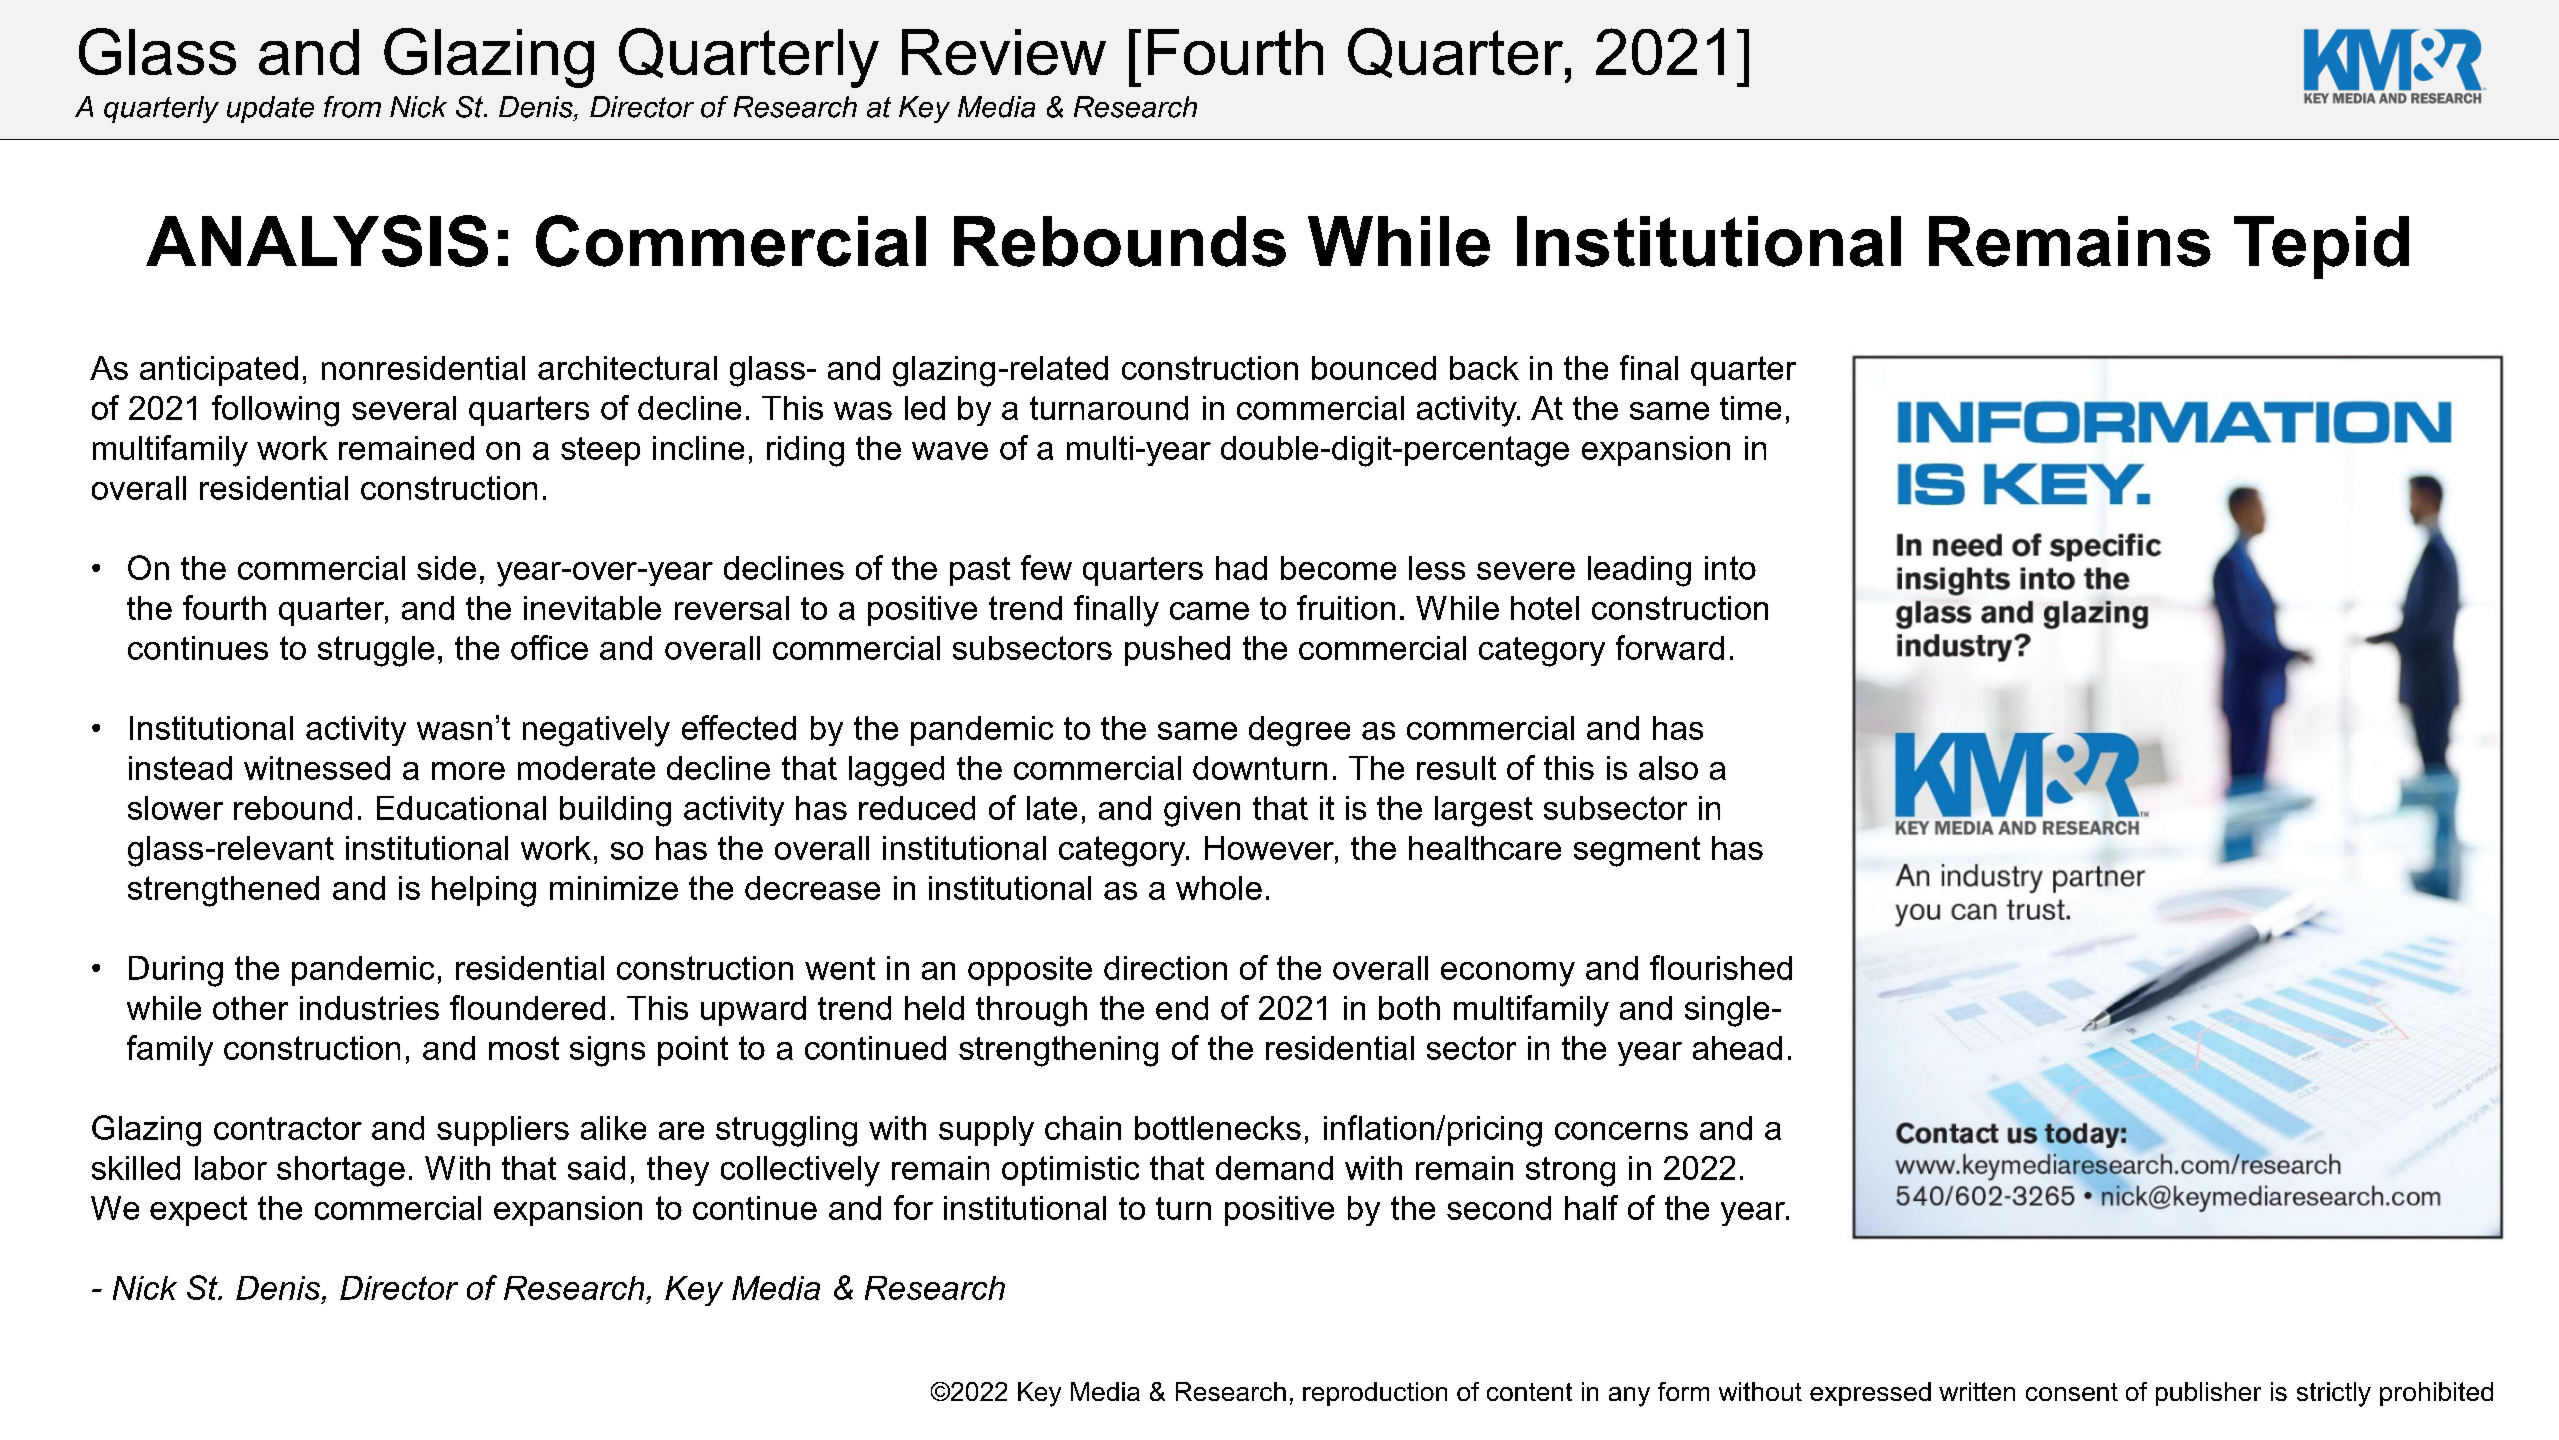  Describe the element at coordinates (1004, 52) in the page. I see `Review` at that location.
